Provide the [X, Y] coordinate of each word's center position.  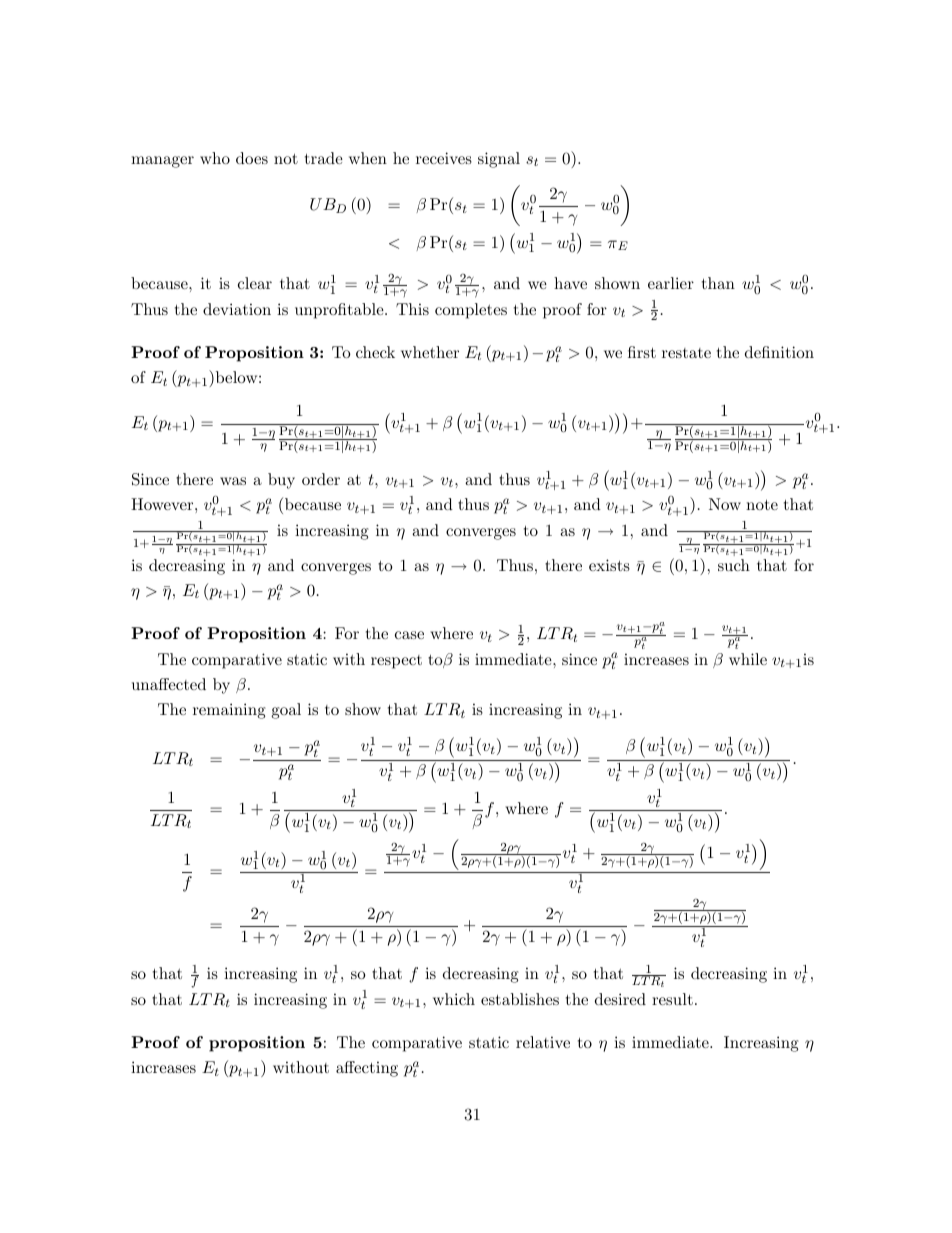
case [409, 635]
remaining [229, 711]
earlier [671, 283]
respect [396, 662]
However [163, 504]
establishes [520, 999]
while [748, 659]
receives [444, 158]
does [252, 158]
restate [686, 353]
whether [430, 352]
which [454, 999]
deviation [237, 309]
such [734, 565]
